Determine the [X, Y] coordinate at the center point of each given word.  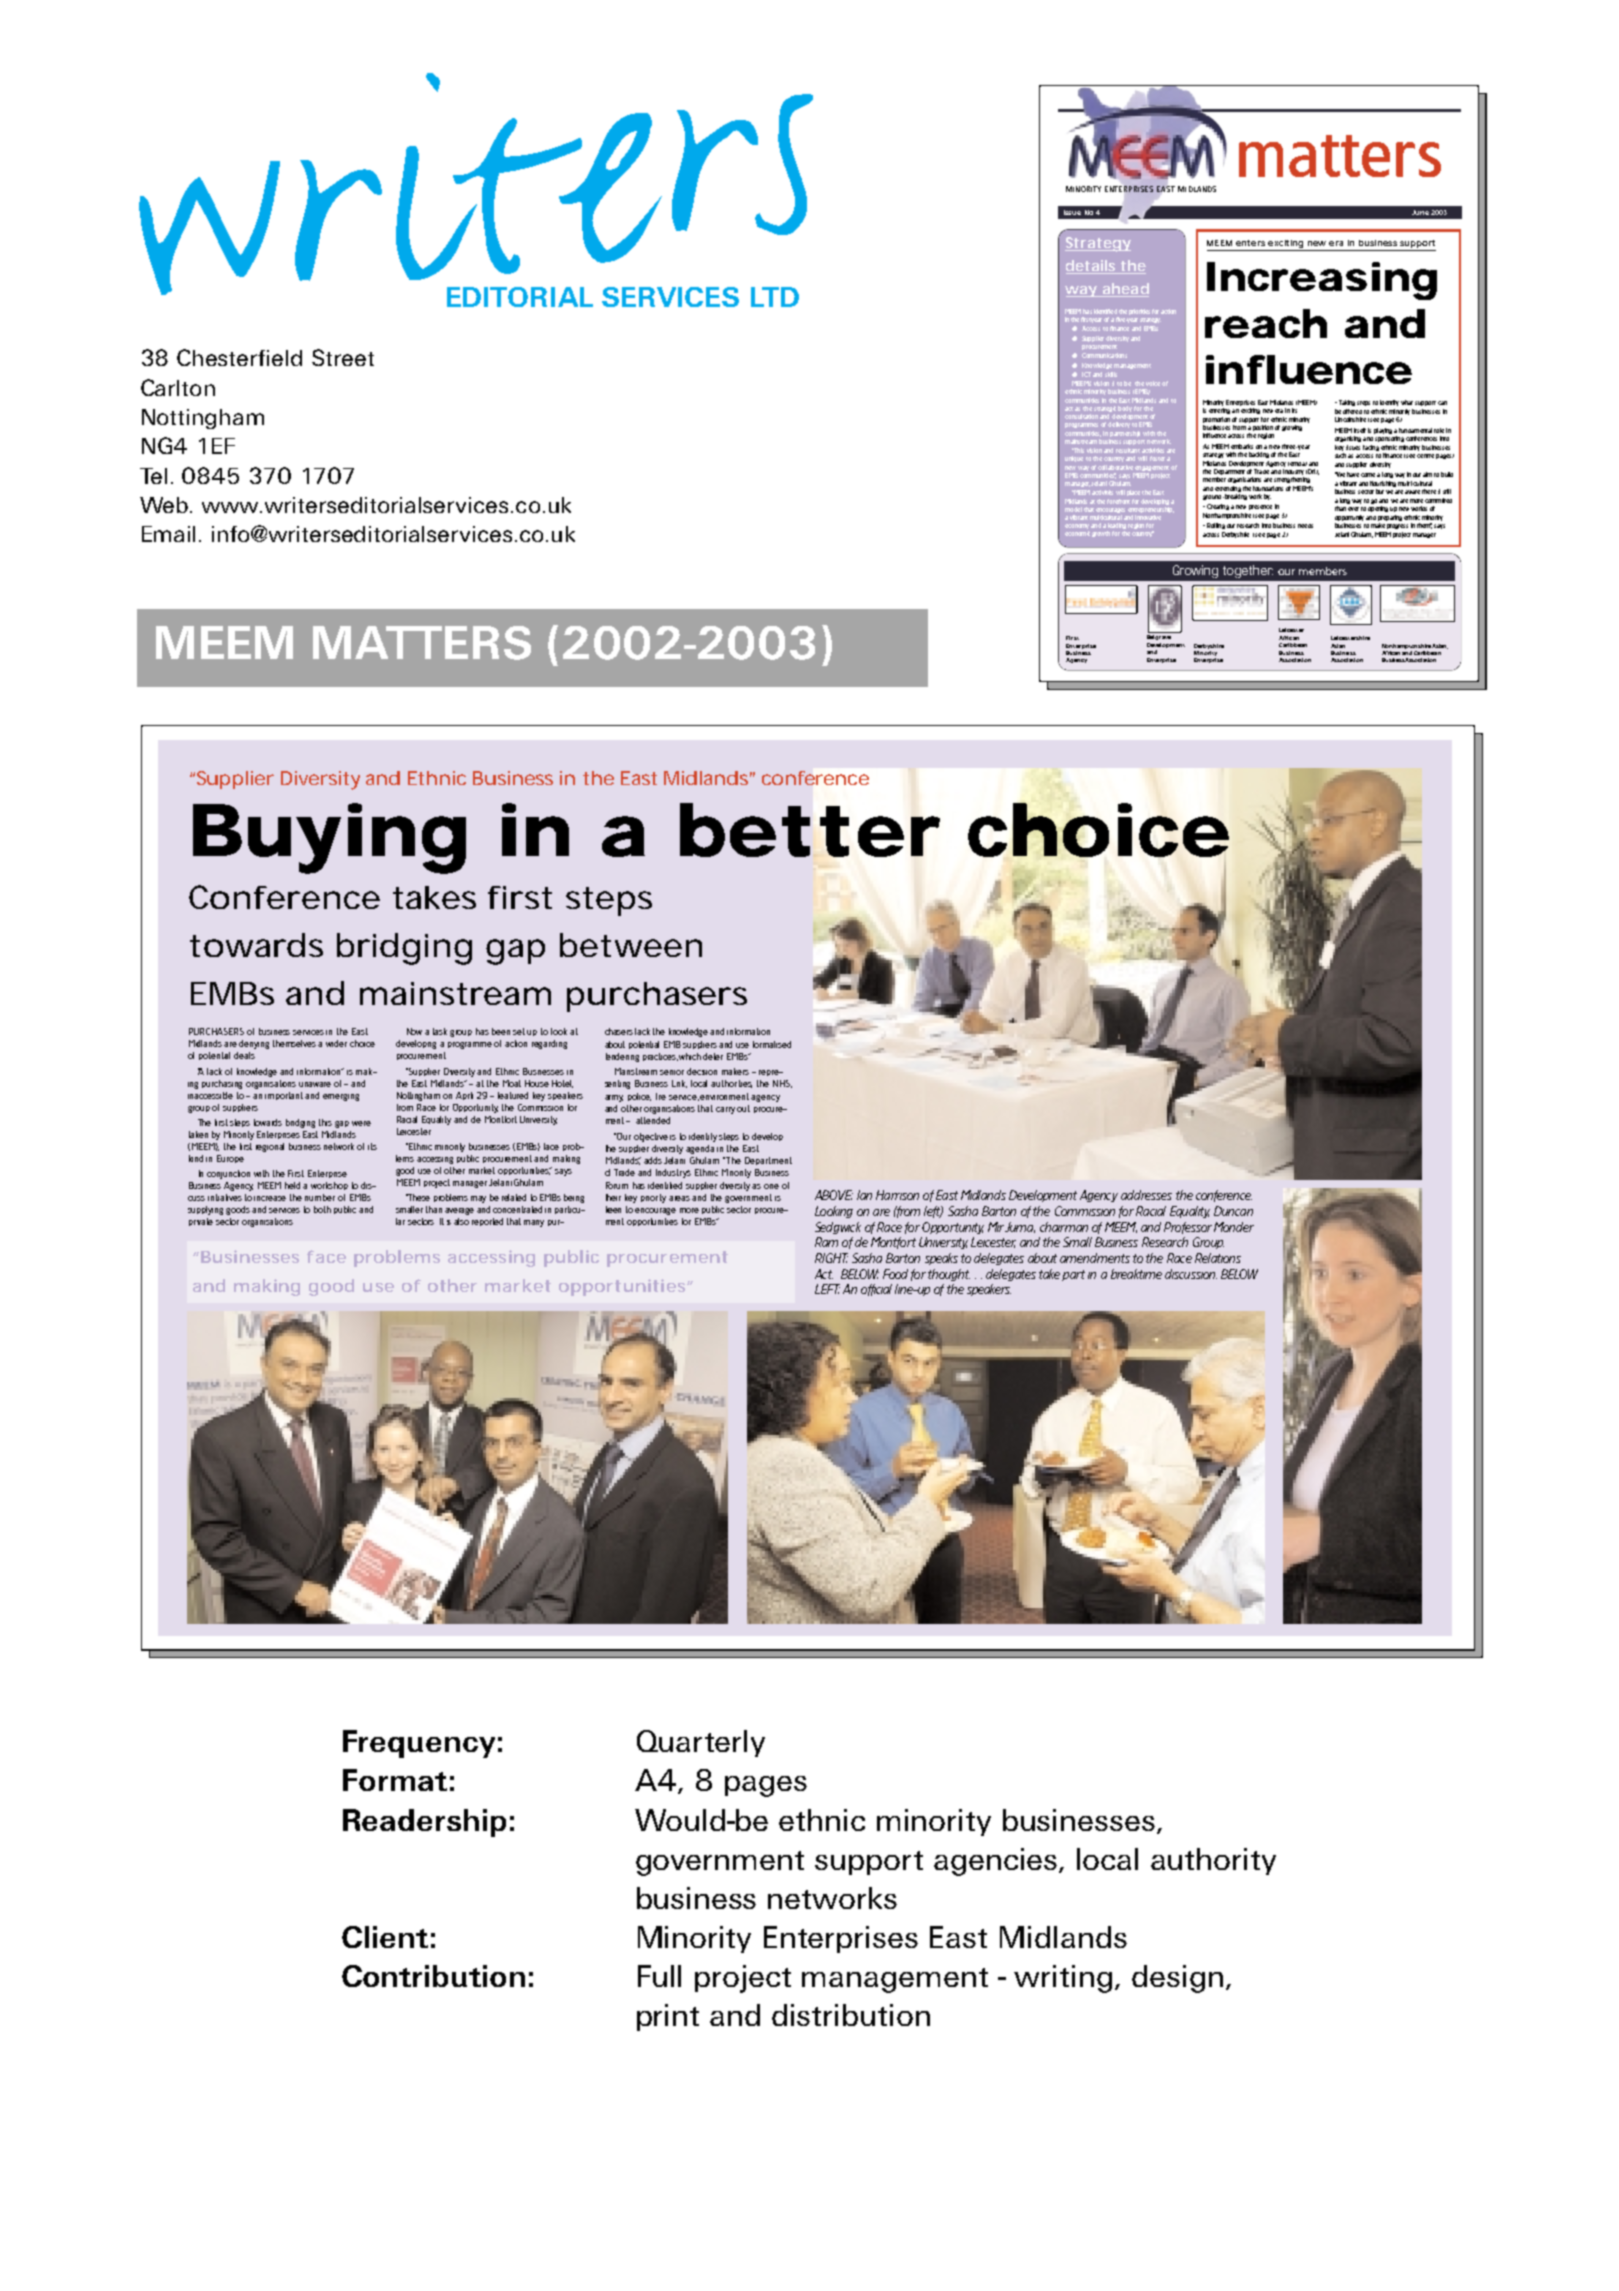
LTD [775, 297]
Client [385, 1937]
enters [1250, 243]
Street [343, 357]
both [322, 1209]
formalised [772, 1044]
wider [336, 1043]
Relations [1218, 1258]
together [1248, 571]
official [876, 1290]
